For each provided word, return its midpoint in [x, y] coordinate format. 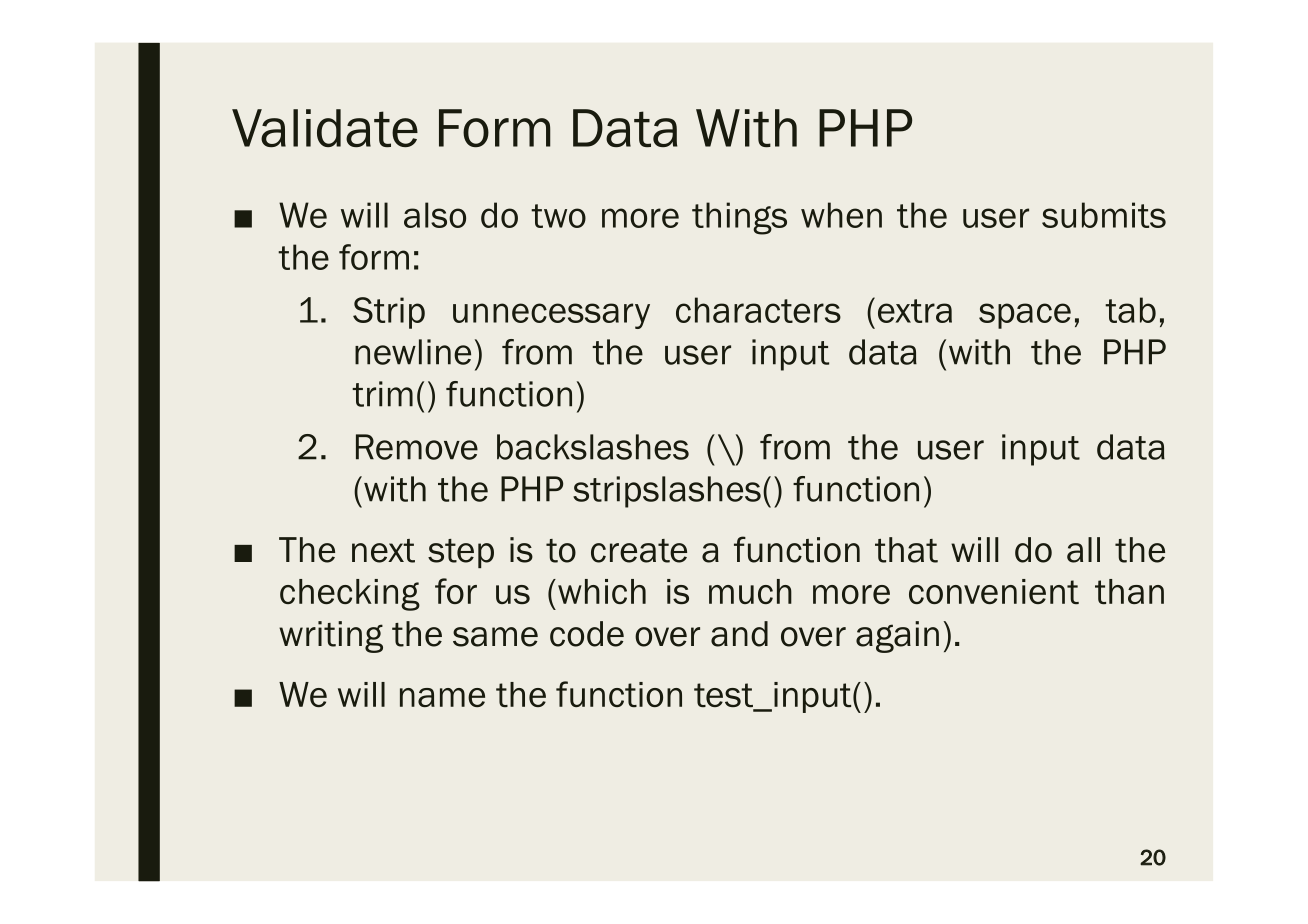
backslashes [593, 447]
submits [1104, 215]
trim [382, 394]
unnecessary [551, 316]
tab [1130, 310]
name [442, 697]
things [739, 218]
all [1083, 550]
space [1025, 316]
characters [758, 310]
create [639, 551]
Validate [325, 128]
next [383, 551]
